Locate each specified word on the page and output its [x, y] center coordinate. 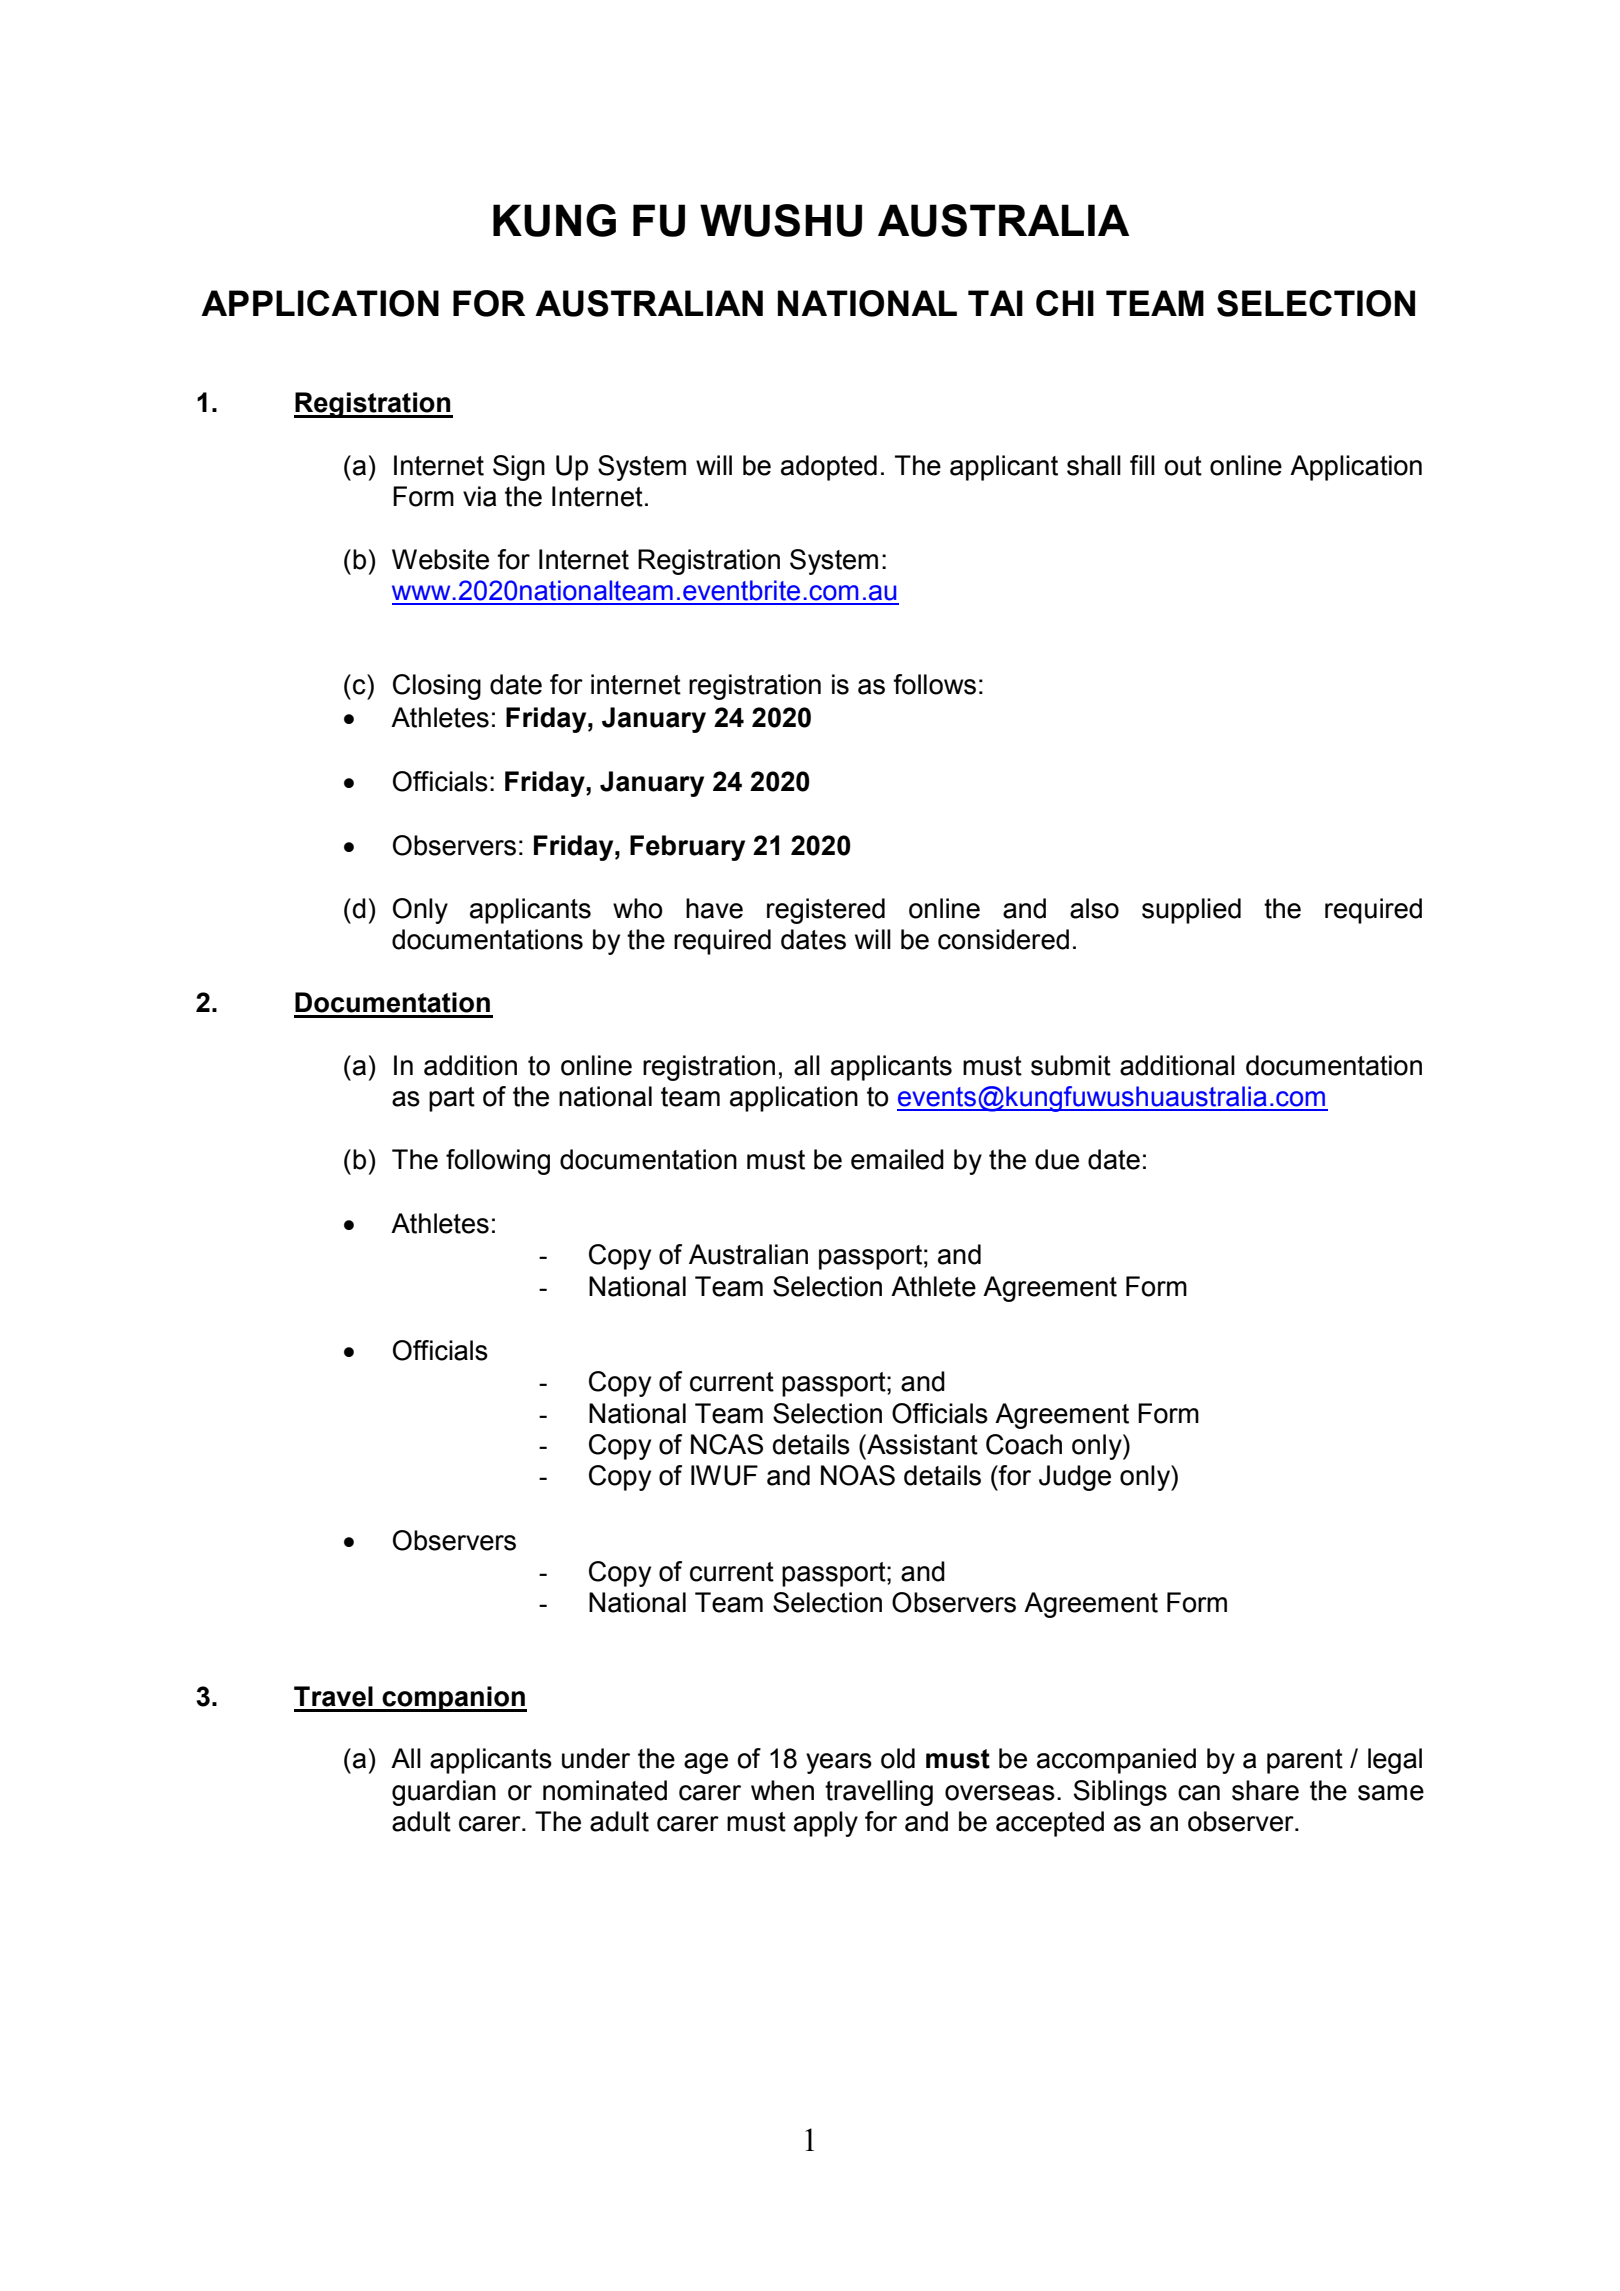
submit [1071, 1065]
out [1183, 466]
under [596, 1758]
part [452, 1099]
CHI [1065, 303]
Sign [519, 468]
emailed [897, 1159]
